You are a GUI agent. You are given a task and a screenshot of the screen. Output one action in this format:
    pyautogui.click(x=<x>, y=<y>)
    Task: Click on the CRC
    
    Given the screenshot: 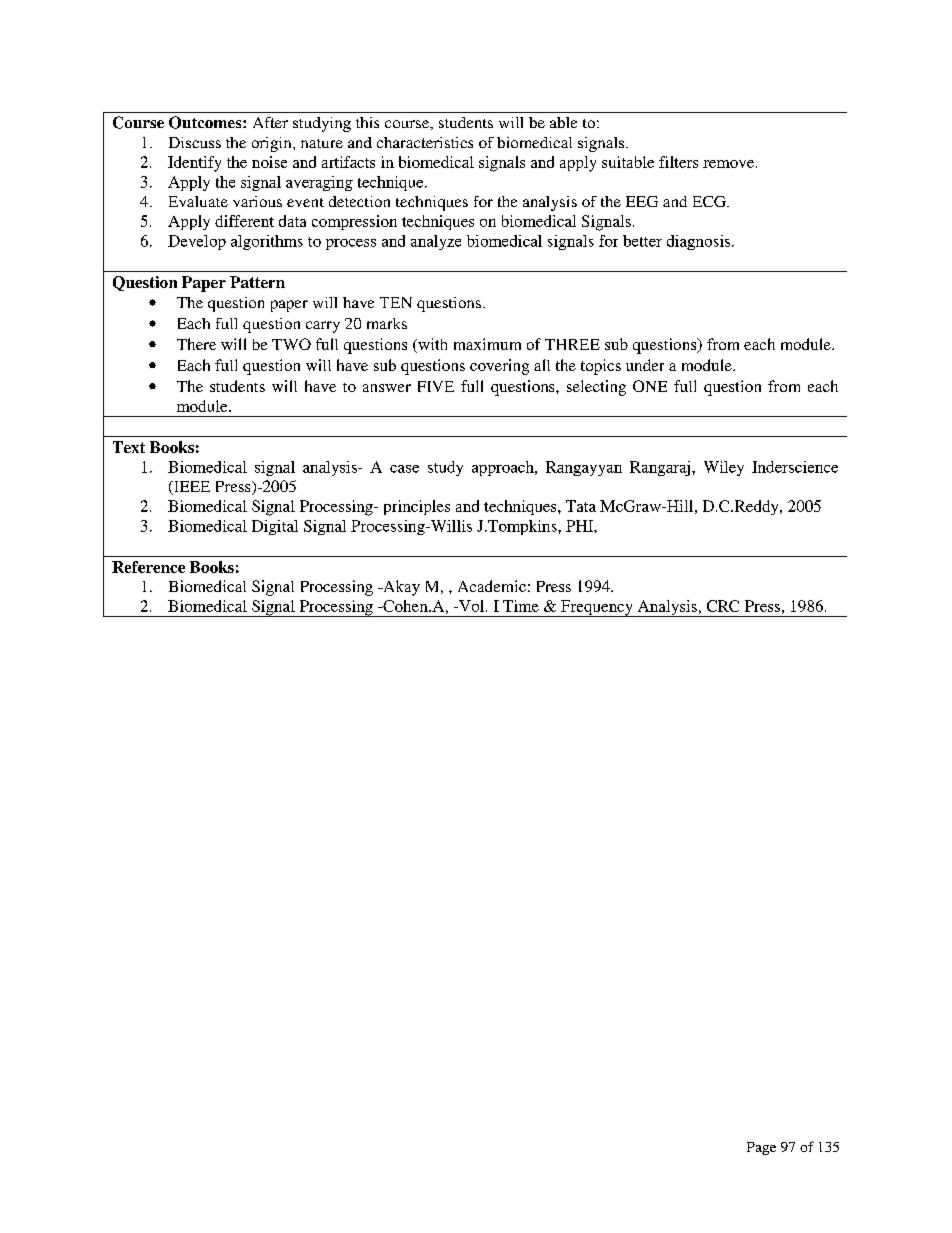 What is the action you would take?
    pyautogui.click(x=723, y=606)
